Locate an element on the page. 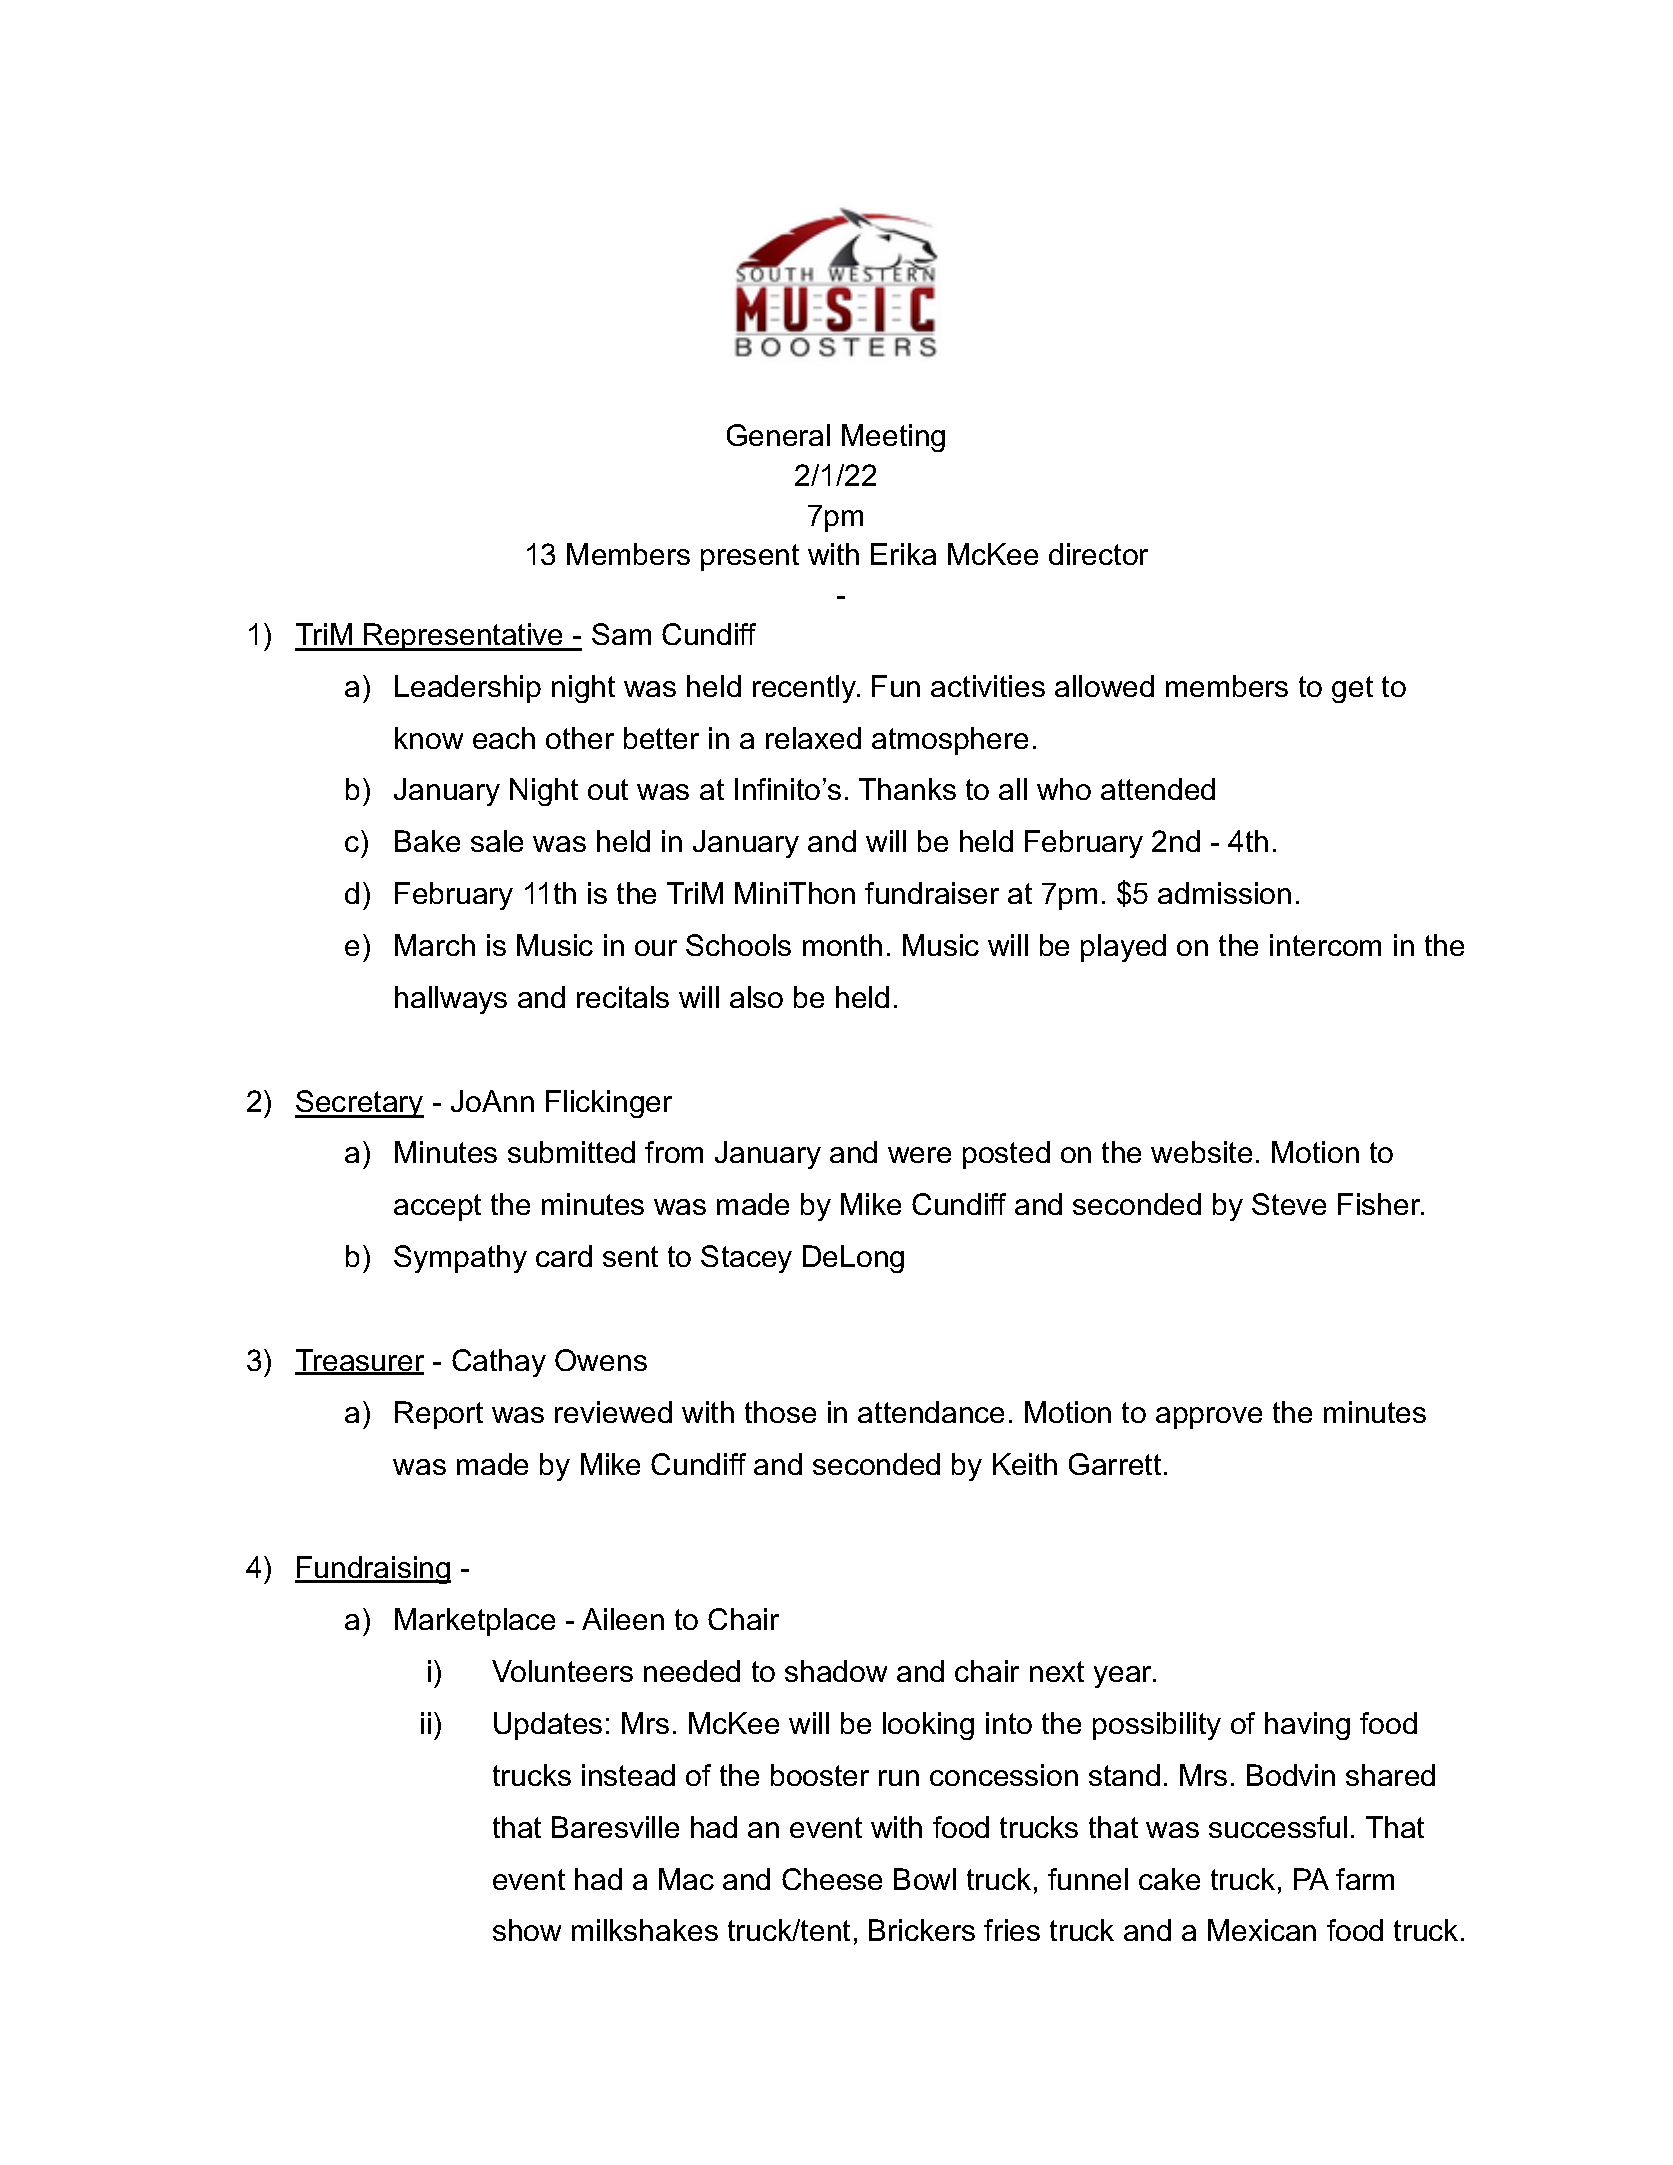 This document has width=1673, height=2165. attendance is located at coordinates (931, 1412).
